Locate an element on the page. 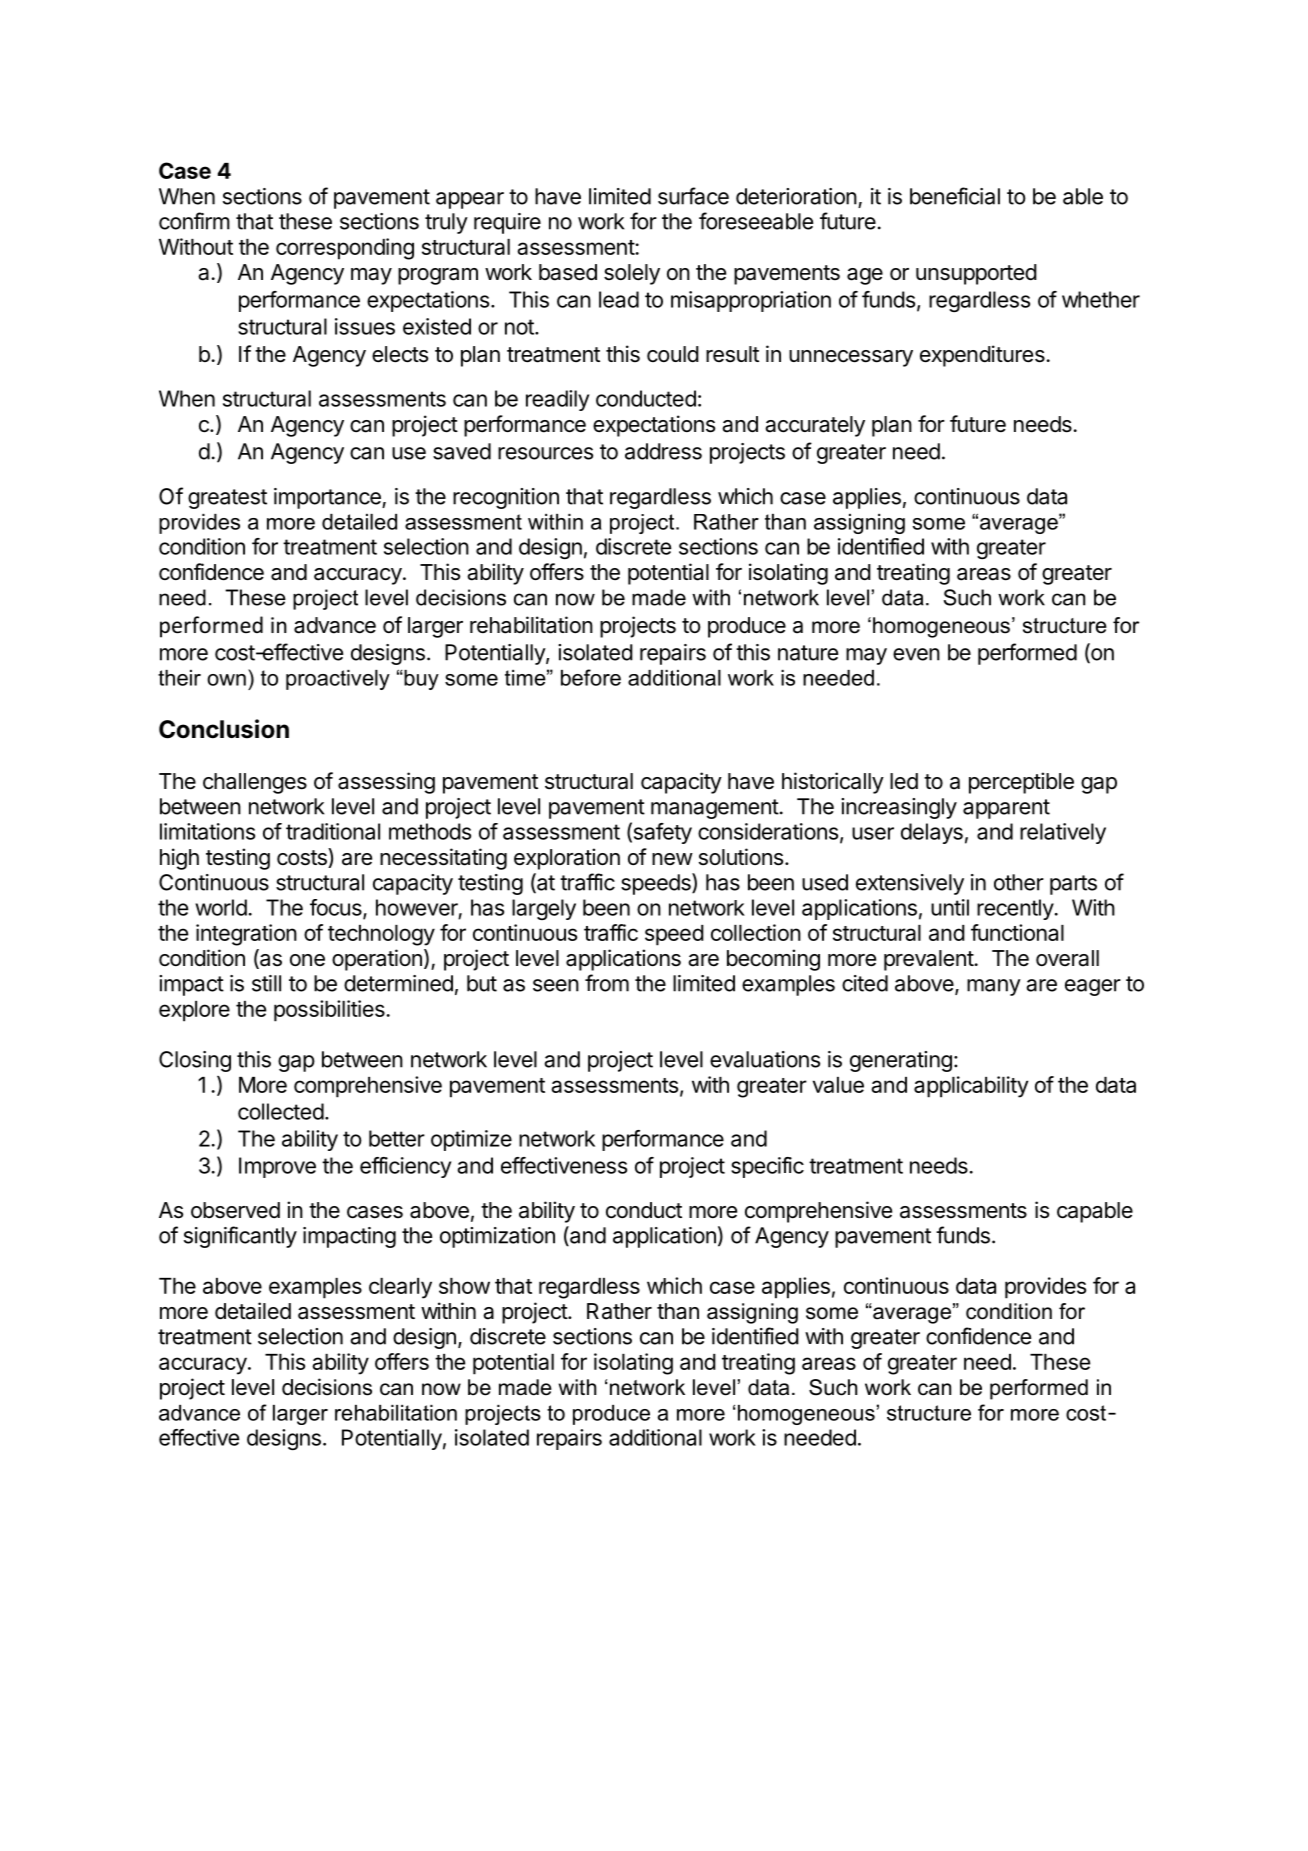 Image resolution: width=1308 pixels, height=1851 pixels. before is located at coordinates (591, 677).
